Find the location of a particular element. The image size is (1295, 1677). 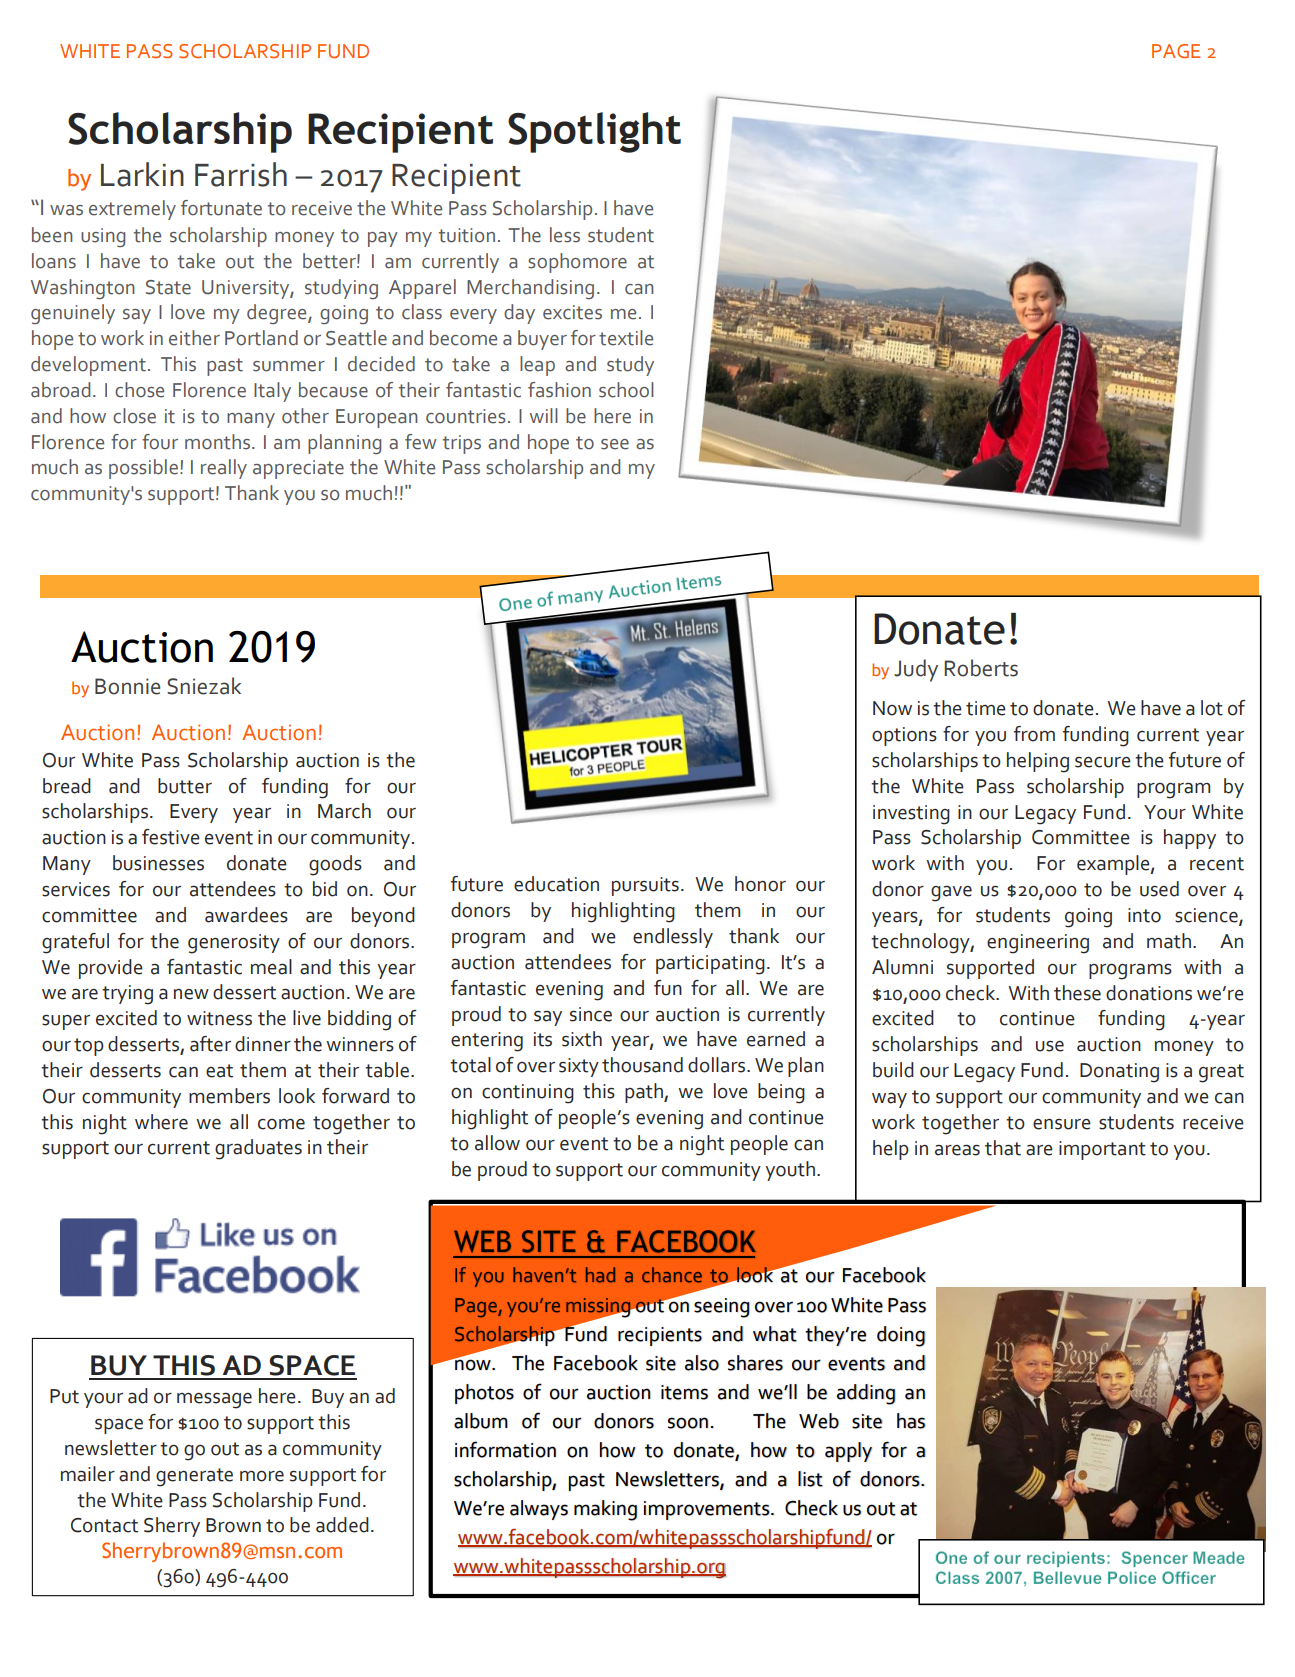

pursuits is located at coordinates (645, 886).
